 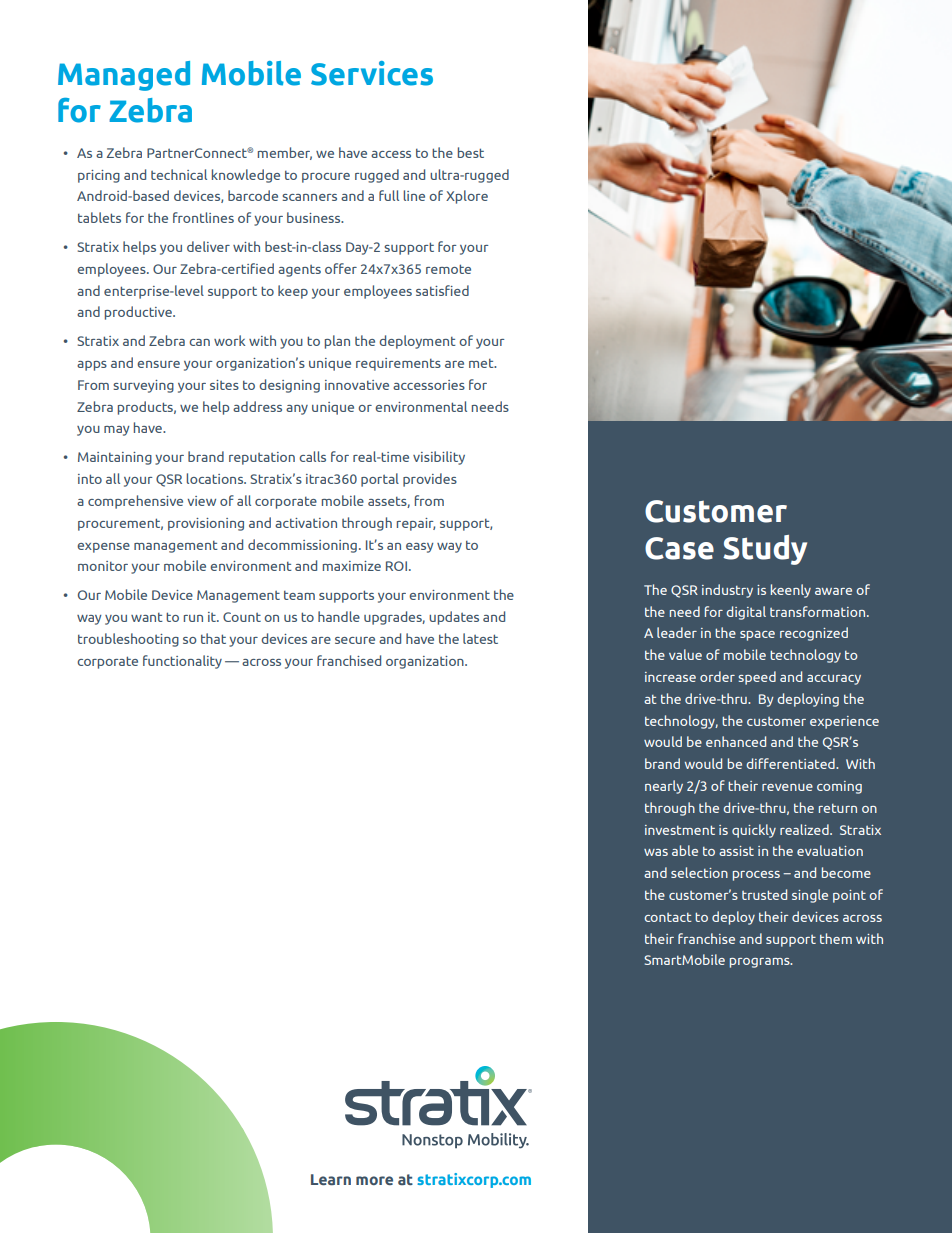 What do you see at coordinates (182, 662) in the screenshot?
I see `functionality` at bounding box center [182, 662].
